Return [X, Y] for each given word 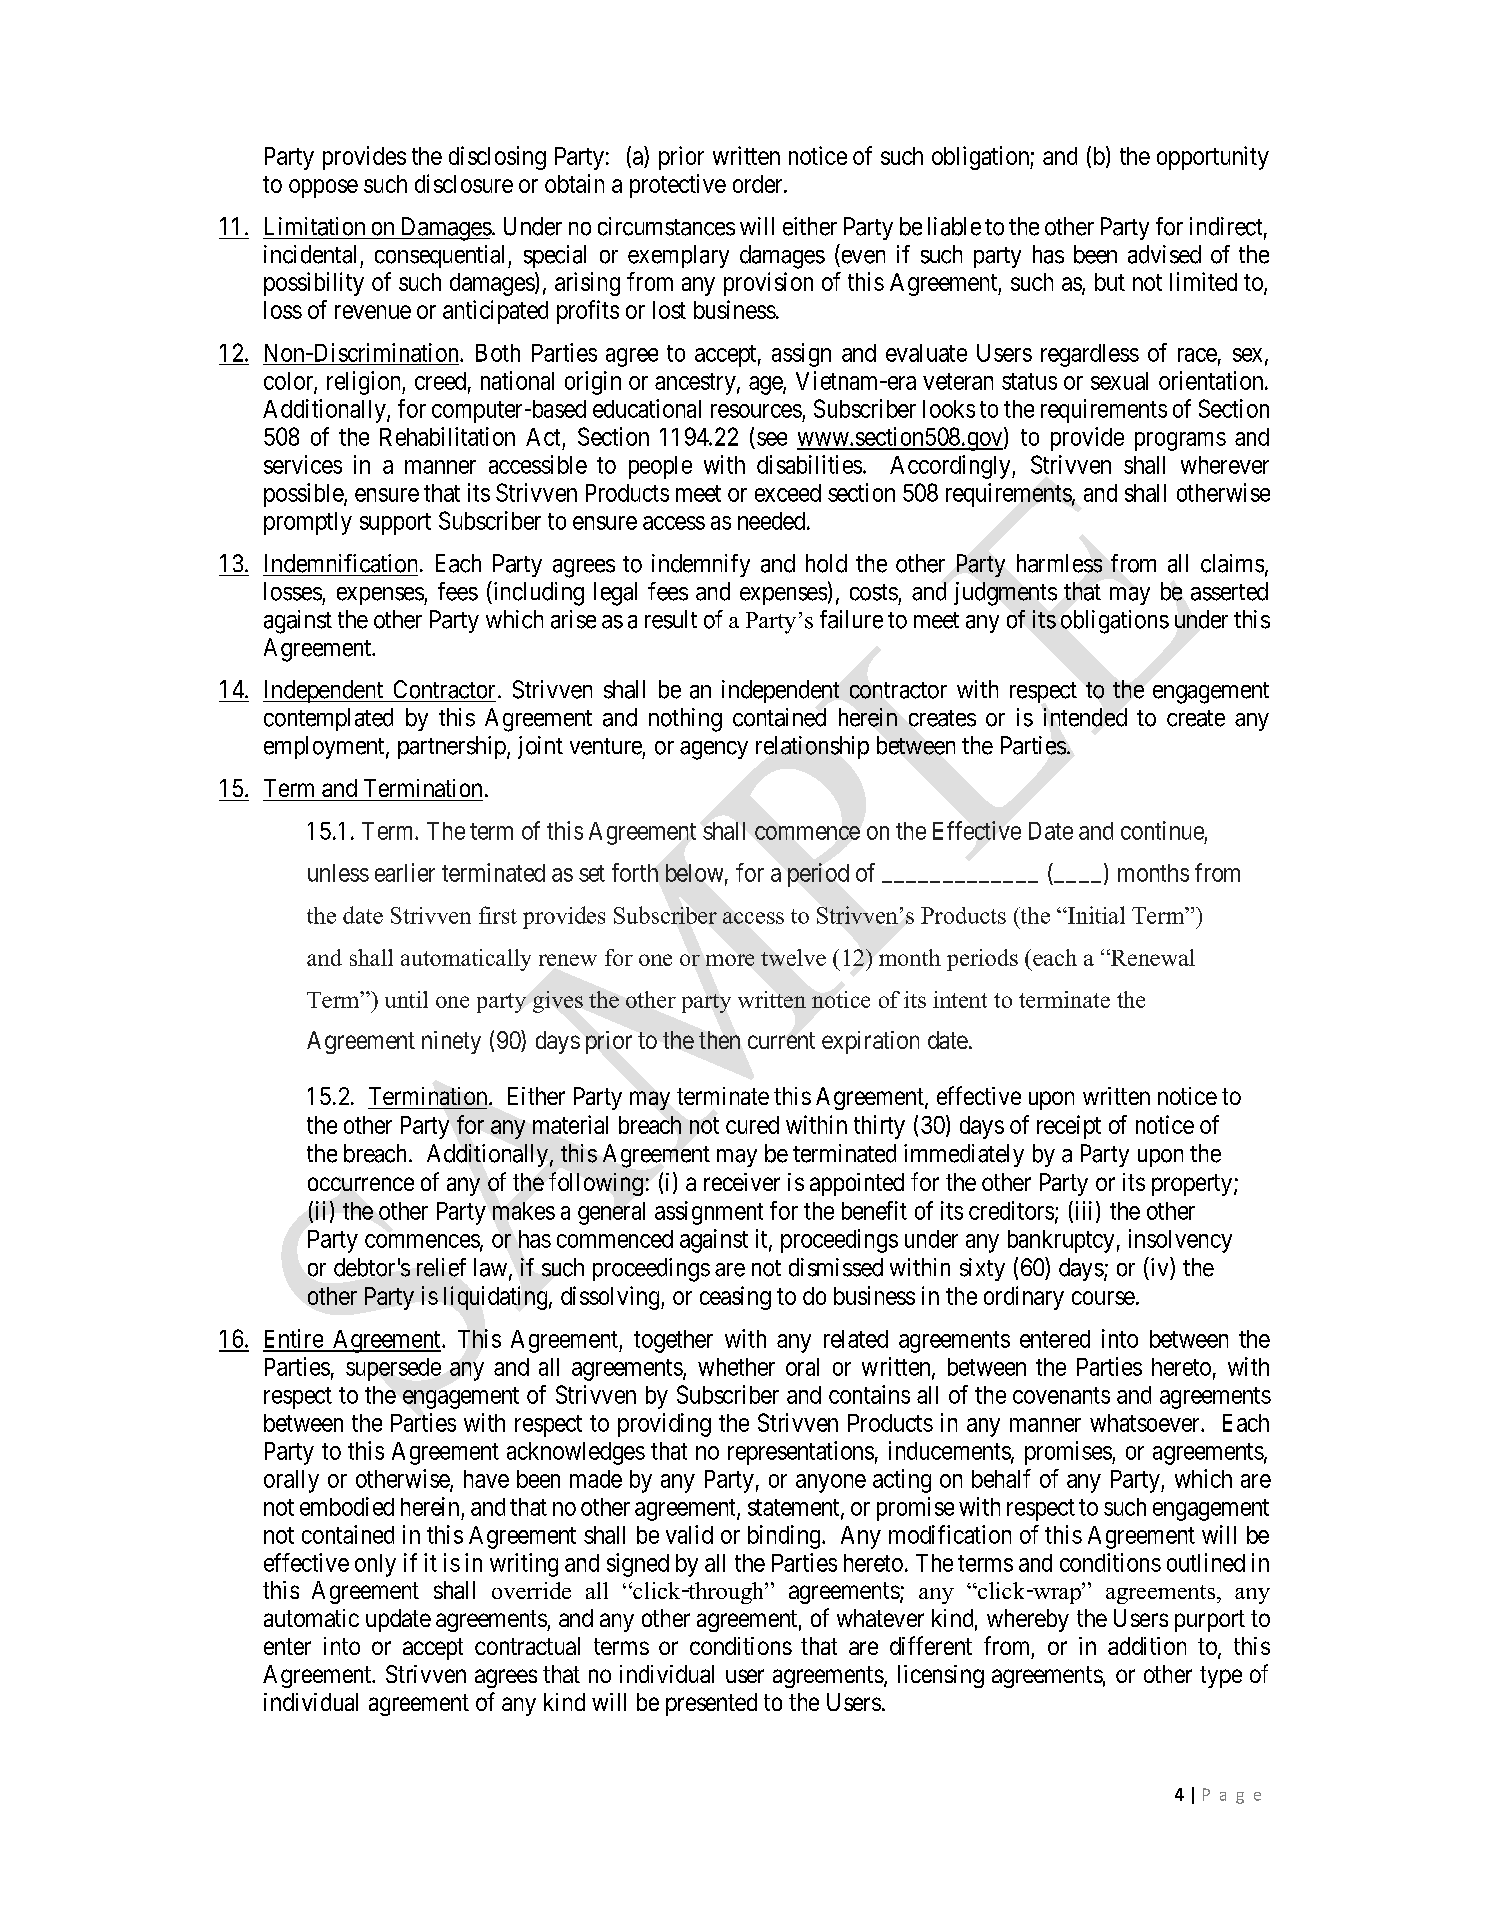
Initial [1095, 915]
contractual [527, 1646]
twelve [793, 957]
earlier [405, 872]
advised [1164, 254]
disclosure [464, 183]
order [759, 184]
